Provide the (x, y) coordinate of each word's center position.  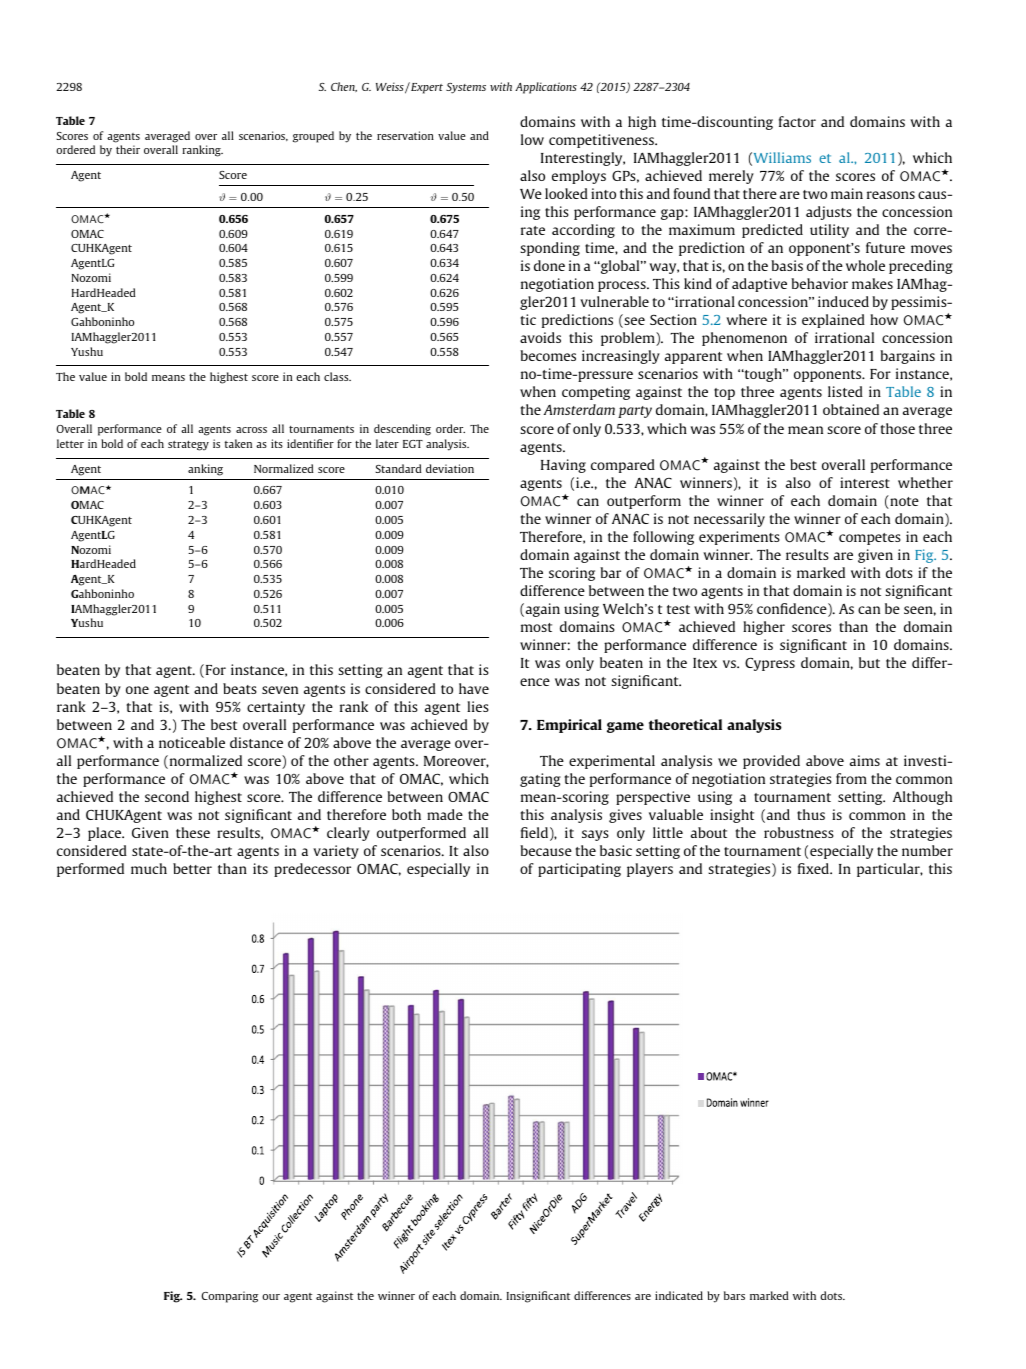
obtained (851, 409)
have (474, 688)
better (192, 868)
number (927, 850)
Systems (466, 88)
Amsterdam (579, 409)
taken (238, 443)
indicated (679, 1295)
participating (579, 870)
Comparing (230, 1297)
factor (797, 121)
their (128, 149)
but (869, 662)
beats (240, 688)
